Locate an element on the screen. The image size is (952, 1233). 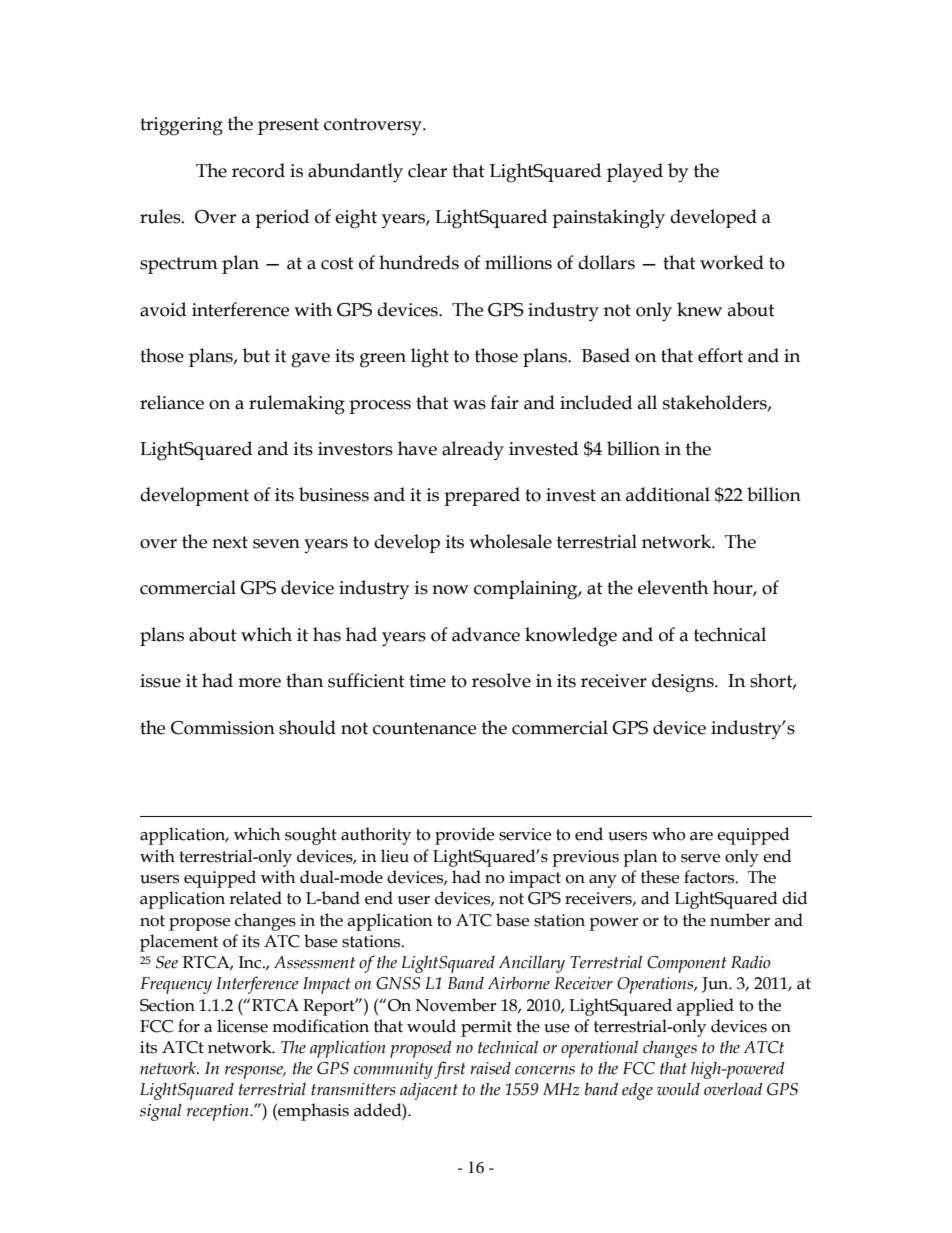
played is located at coordinates (635, 172).
